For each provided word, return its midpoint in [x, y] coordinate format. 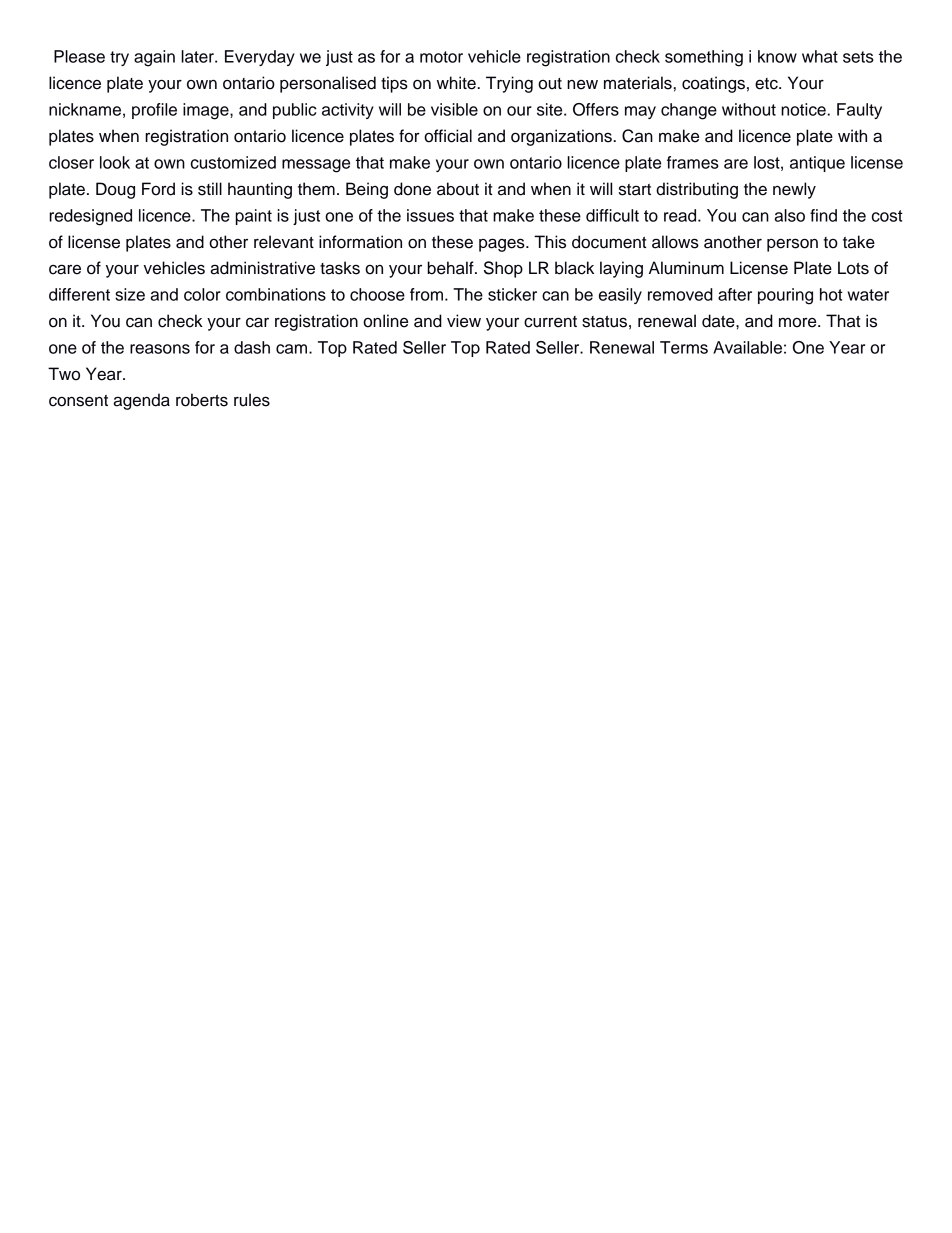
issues [430, 215]
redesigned [90, 217]
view [464, 321]
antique [817, 164]
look [115, 162]
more [799, 322]
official [448, 136]
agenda [141, 401]
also [789, 215]
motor [441, 57]
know [777, 56]
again [154, 58]
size [130, 294]
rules [252, 400]
